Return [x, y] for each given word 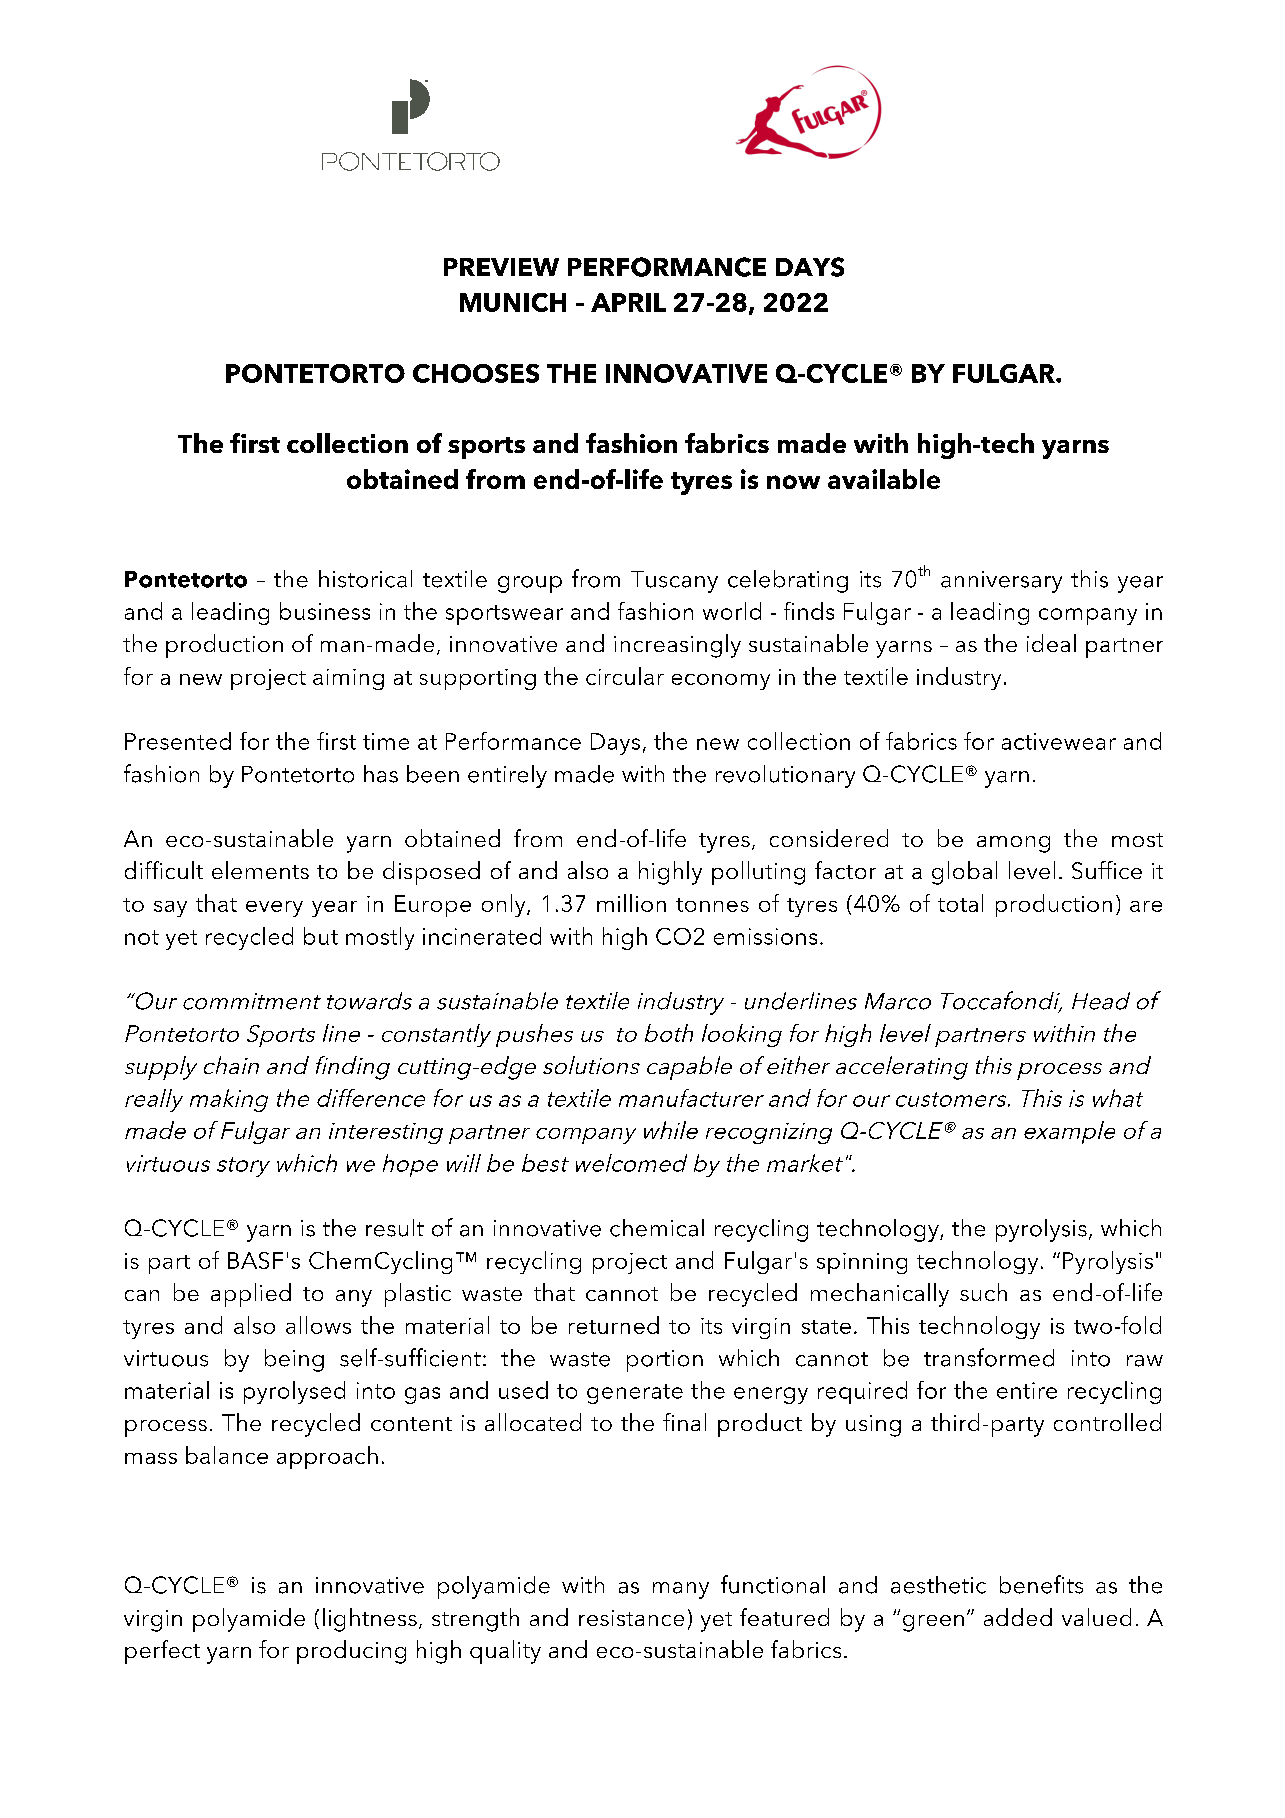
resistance [631, 1618]
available [884, 479]
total [960, 903]
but [321, 936]
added [1018, 1617]
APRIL [628, 302]
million [631, 903]
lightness [370, 1620]
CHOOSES [476, 373]
